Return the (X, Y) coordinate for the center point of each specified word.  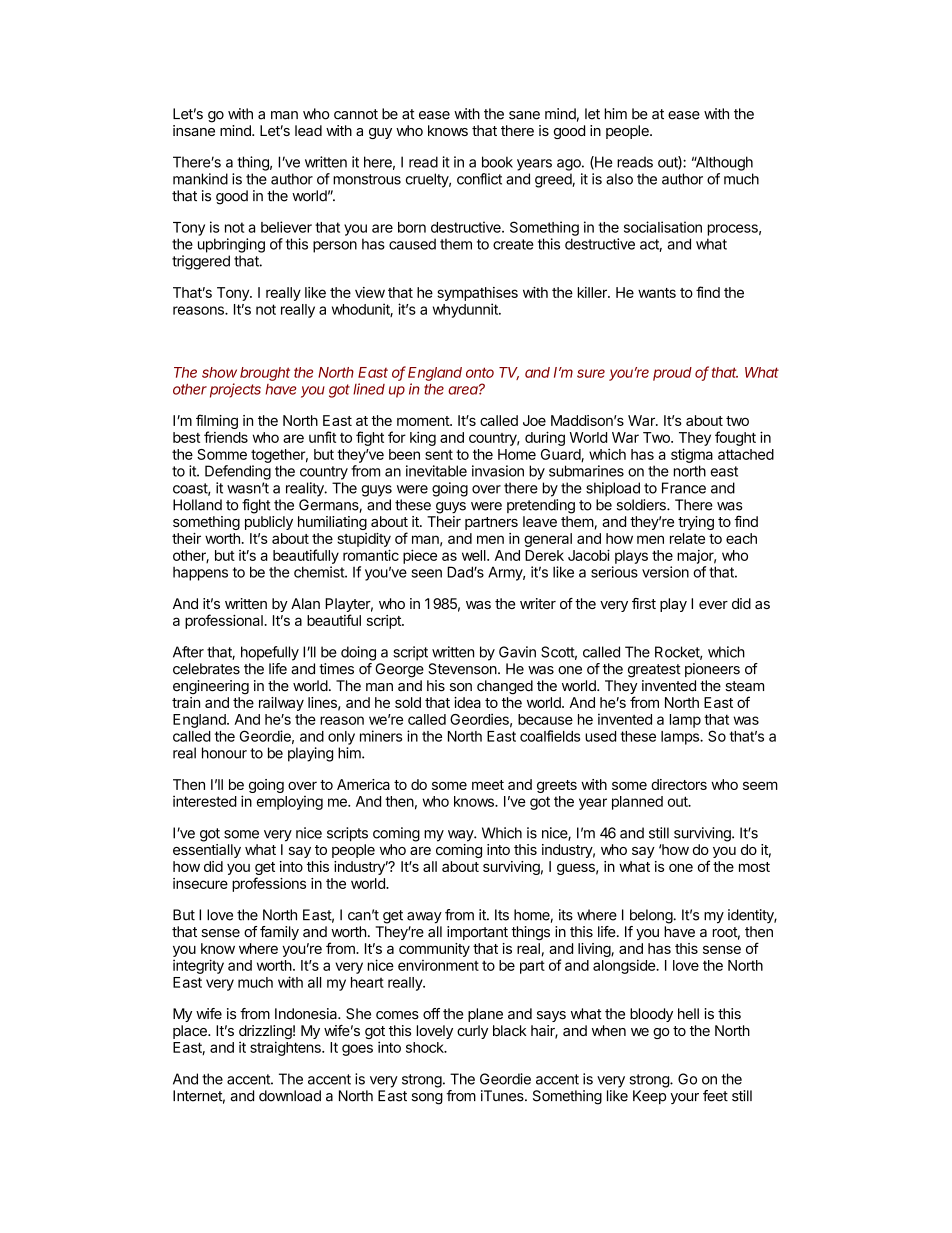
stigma (692, 455)
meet (488, 785)
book (497, 162)
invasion (498, 471)
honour (224, 753)
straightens (286, 1048)
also (619, 179)
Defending (238, 472)
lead (308, 130)
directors (679, 784)
